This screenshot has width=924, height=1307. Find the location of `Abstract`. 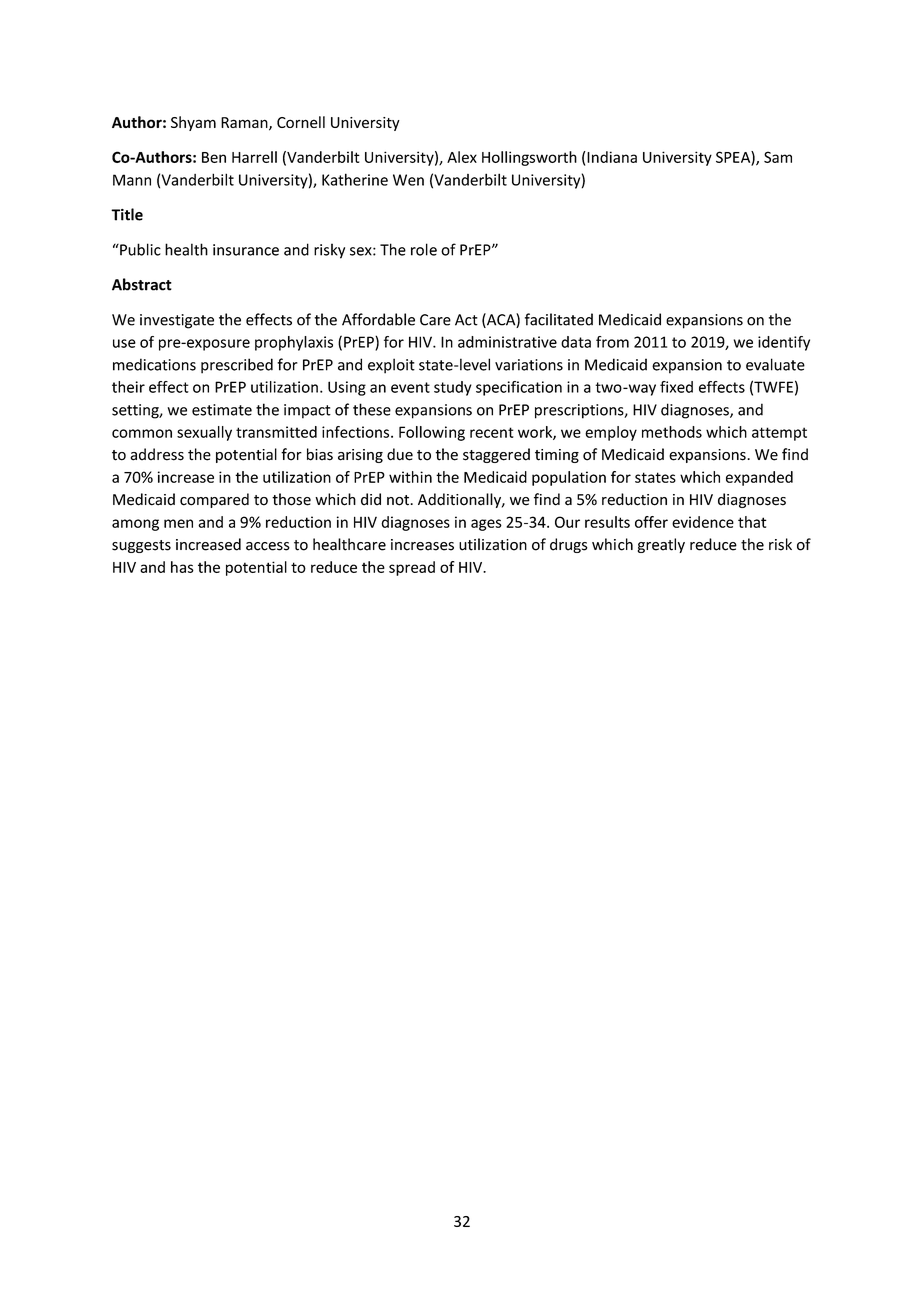

Abstract is located at coordinates (142, 284).
